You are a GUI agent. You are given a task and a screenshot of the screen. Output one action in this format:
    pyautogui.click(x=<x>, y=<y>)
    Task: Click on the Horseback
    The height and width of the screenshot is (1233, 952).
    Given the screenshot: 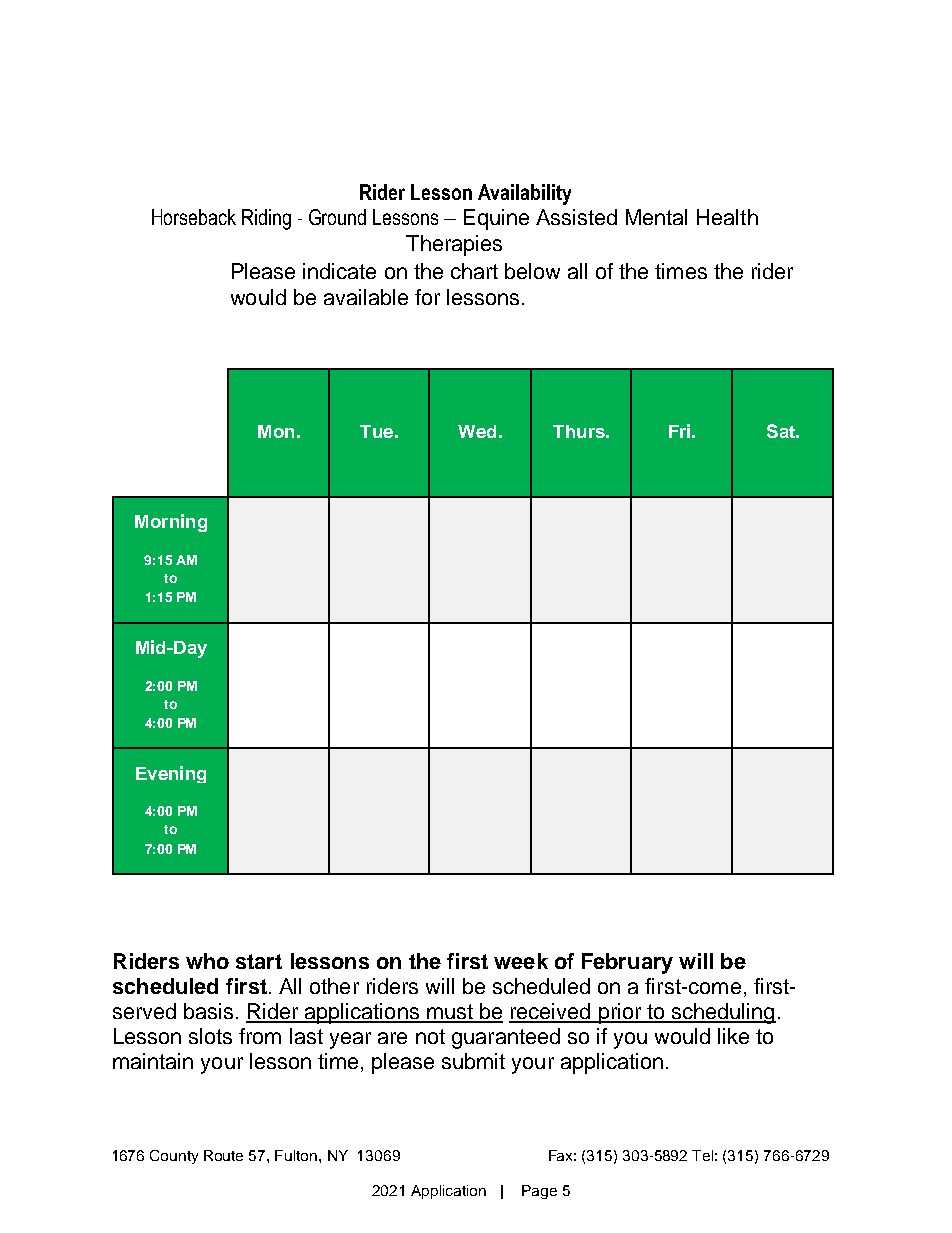 What is the action you would take?
    pyautogui.click(x=194, y=217)
